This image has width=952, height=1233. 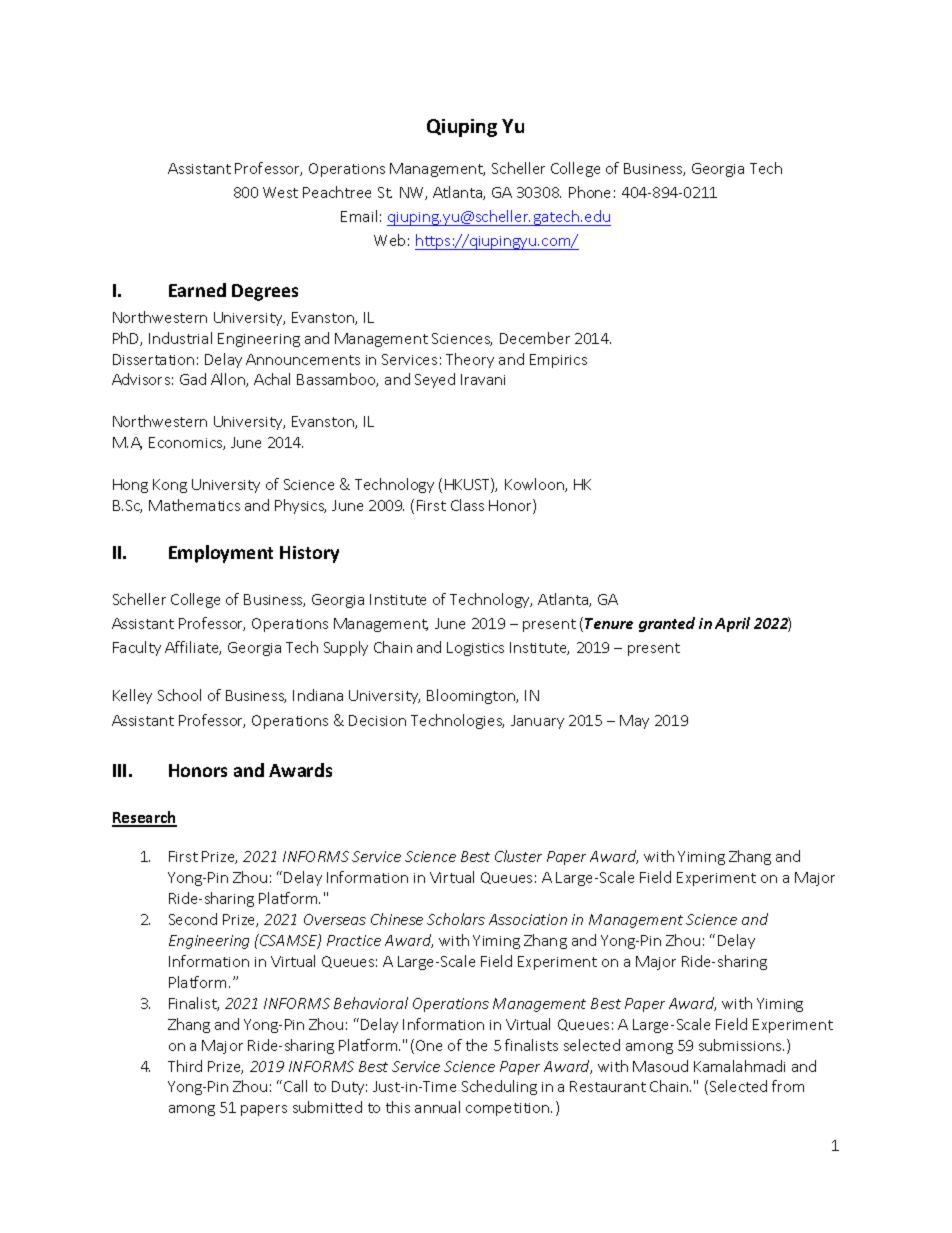 I want to click on submissions, so click(x=741, y=1045).
